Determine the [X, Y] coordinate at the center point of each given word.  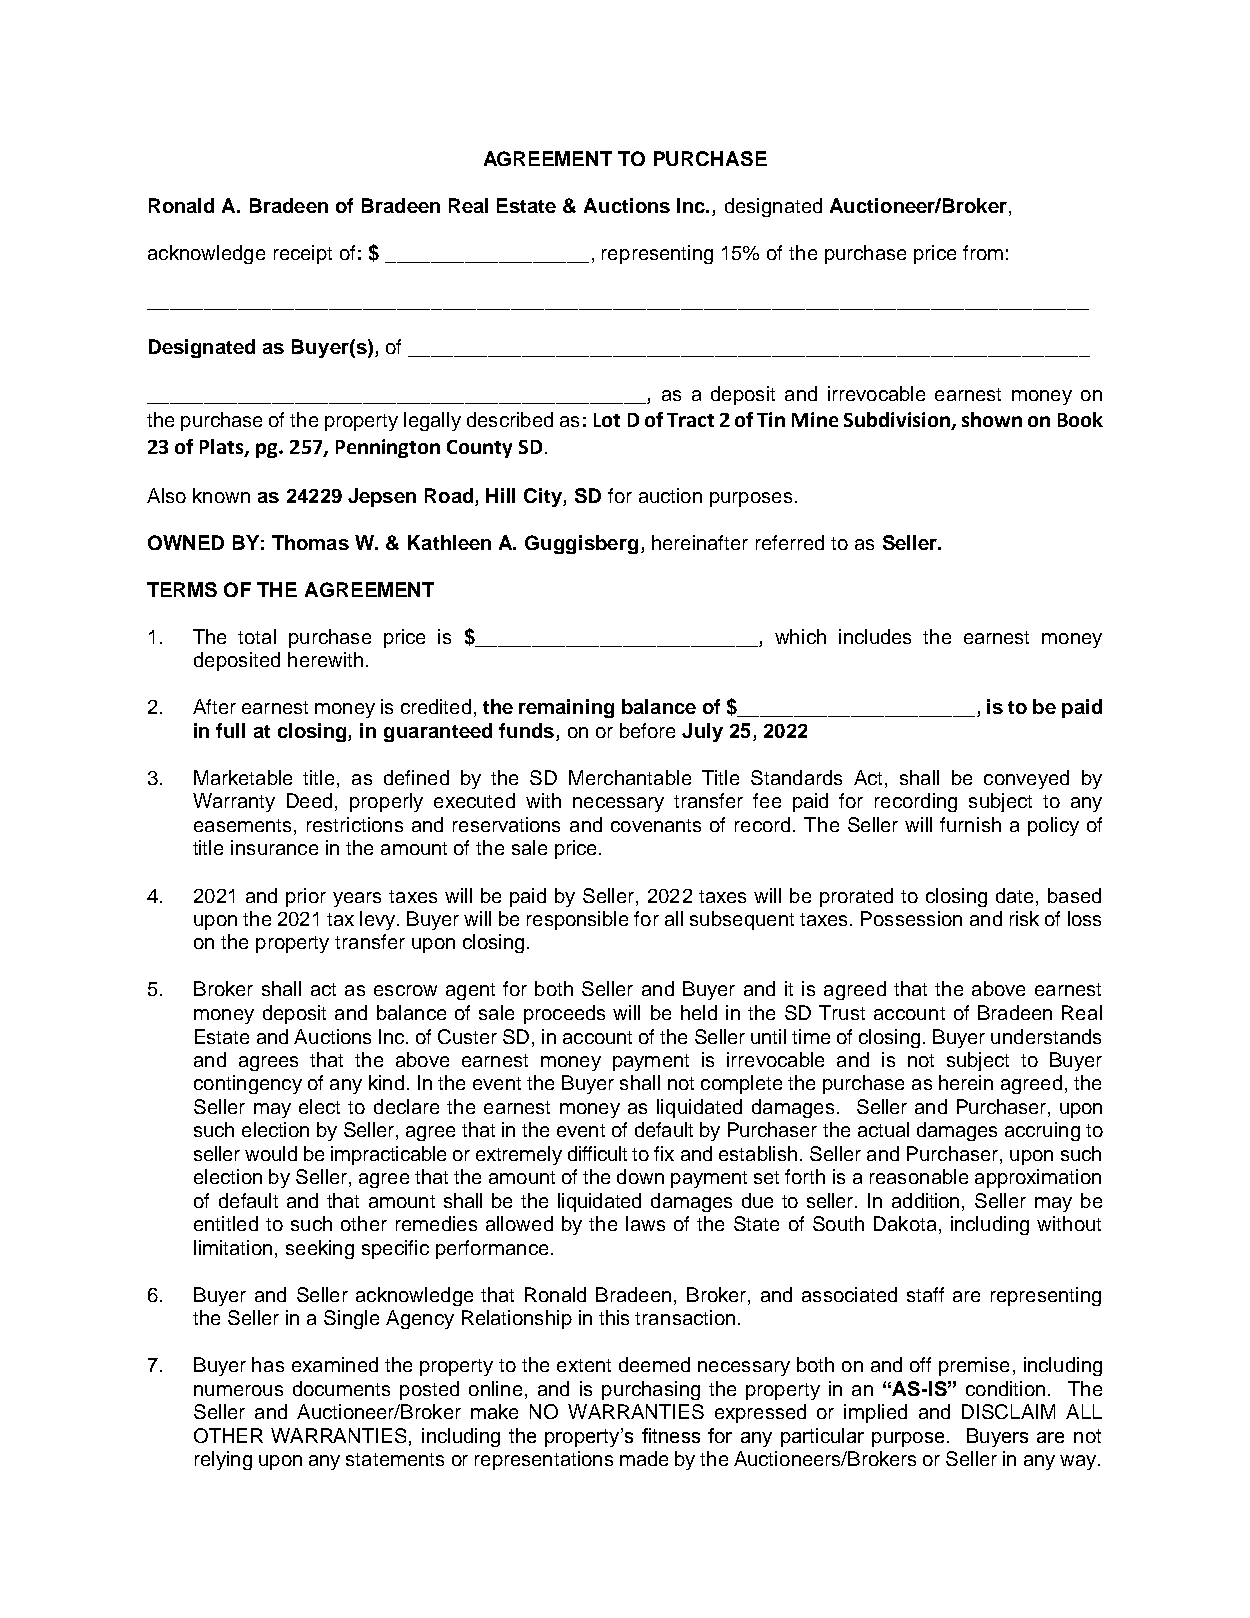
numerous [238, 1390]
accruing [1042, 1131]
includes [875, 636]
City [544, 497]
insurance [274, 847]
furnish [970, 824]
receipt [303, 254]
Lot [607, 420]
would [271, 1153]
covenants [656, 825]
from [983, 252]
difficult [597, 1153]
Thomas [310, 542]
